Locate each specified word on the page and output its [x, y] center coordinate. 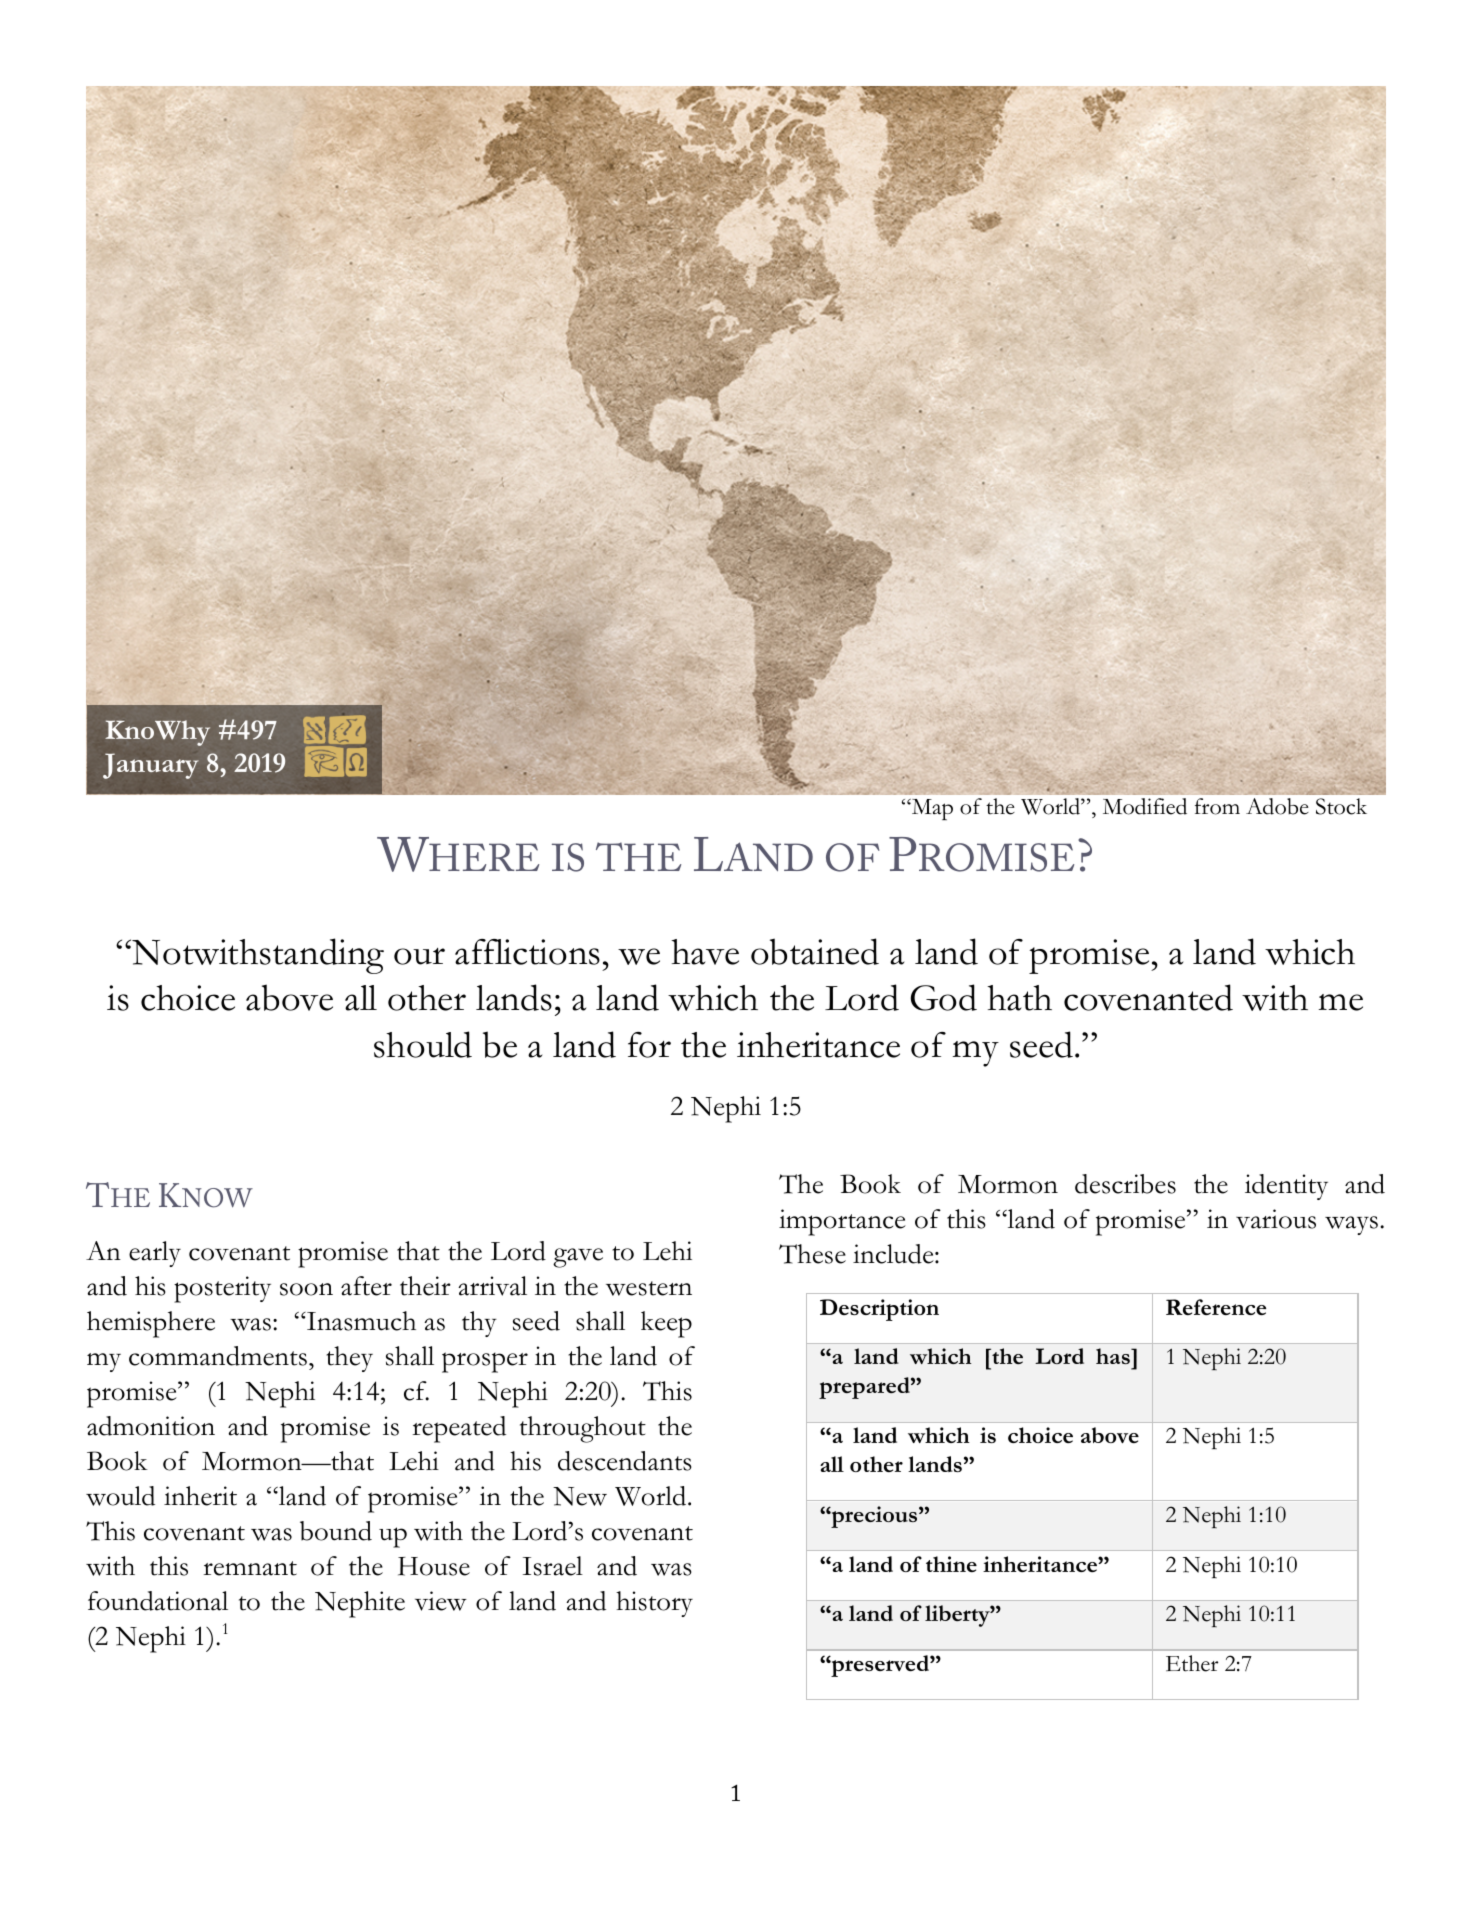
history [654, 1604]
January [151, 766]
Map [931, 809]
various [1276, 1219]
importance [842, 1222]
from [1217, 806]
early [155, 1254]
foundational [158, 1601]
